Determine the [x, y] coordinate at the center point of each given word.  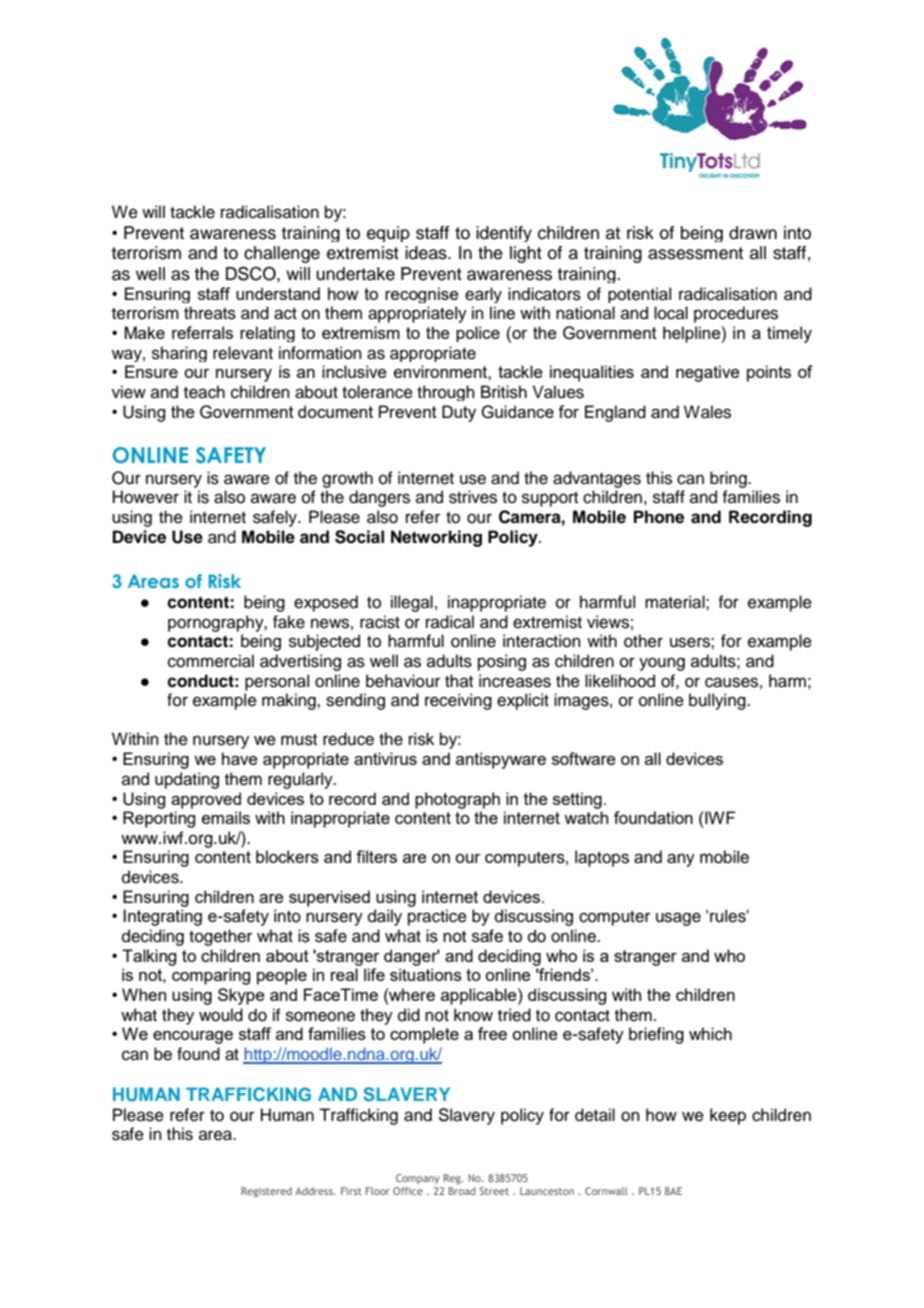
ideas [427, 253]
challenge [282, 254]
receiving [458, 701]
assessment [695, 253]
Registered [266, 1192]
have [240, 758]
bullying [718, 701]
